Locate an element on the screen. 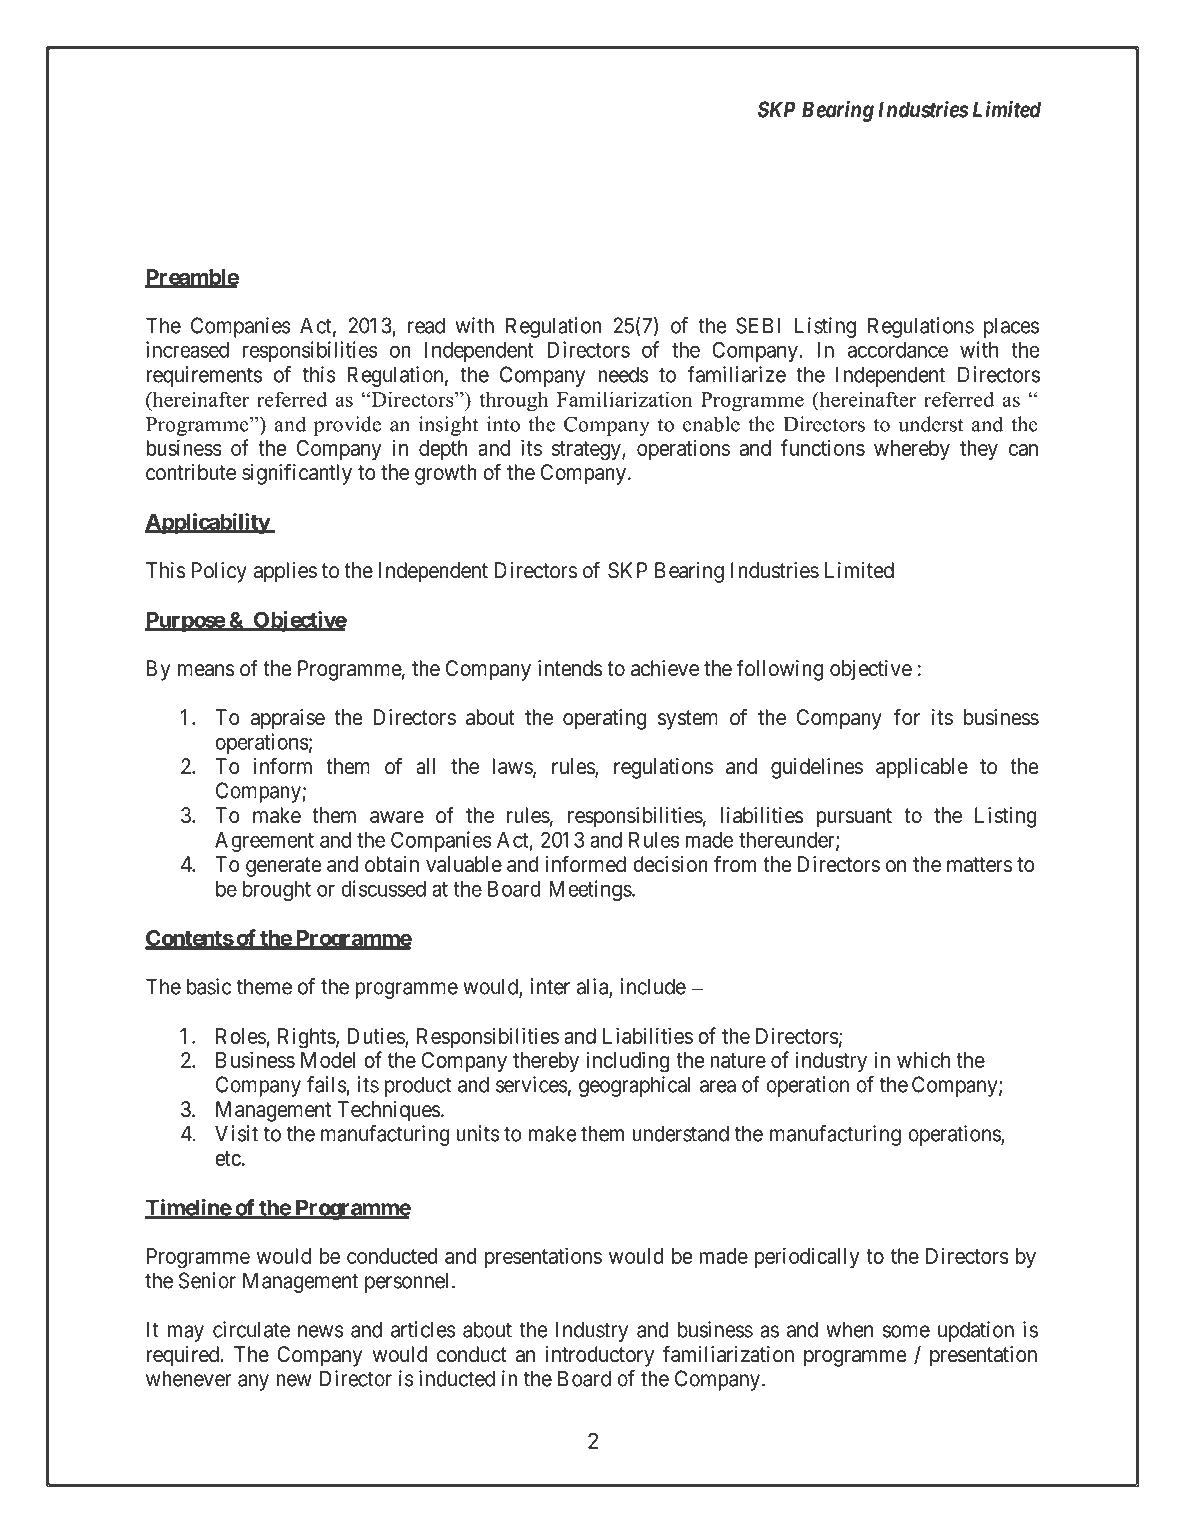  needs is located at coordinates (623, 374).
